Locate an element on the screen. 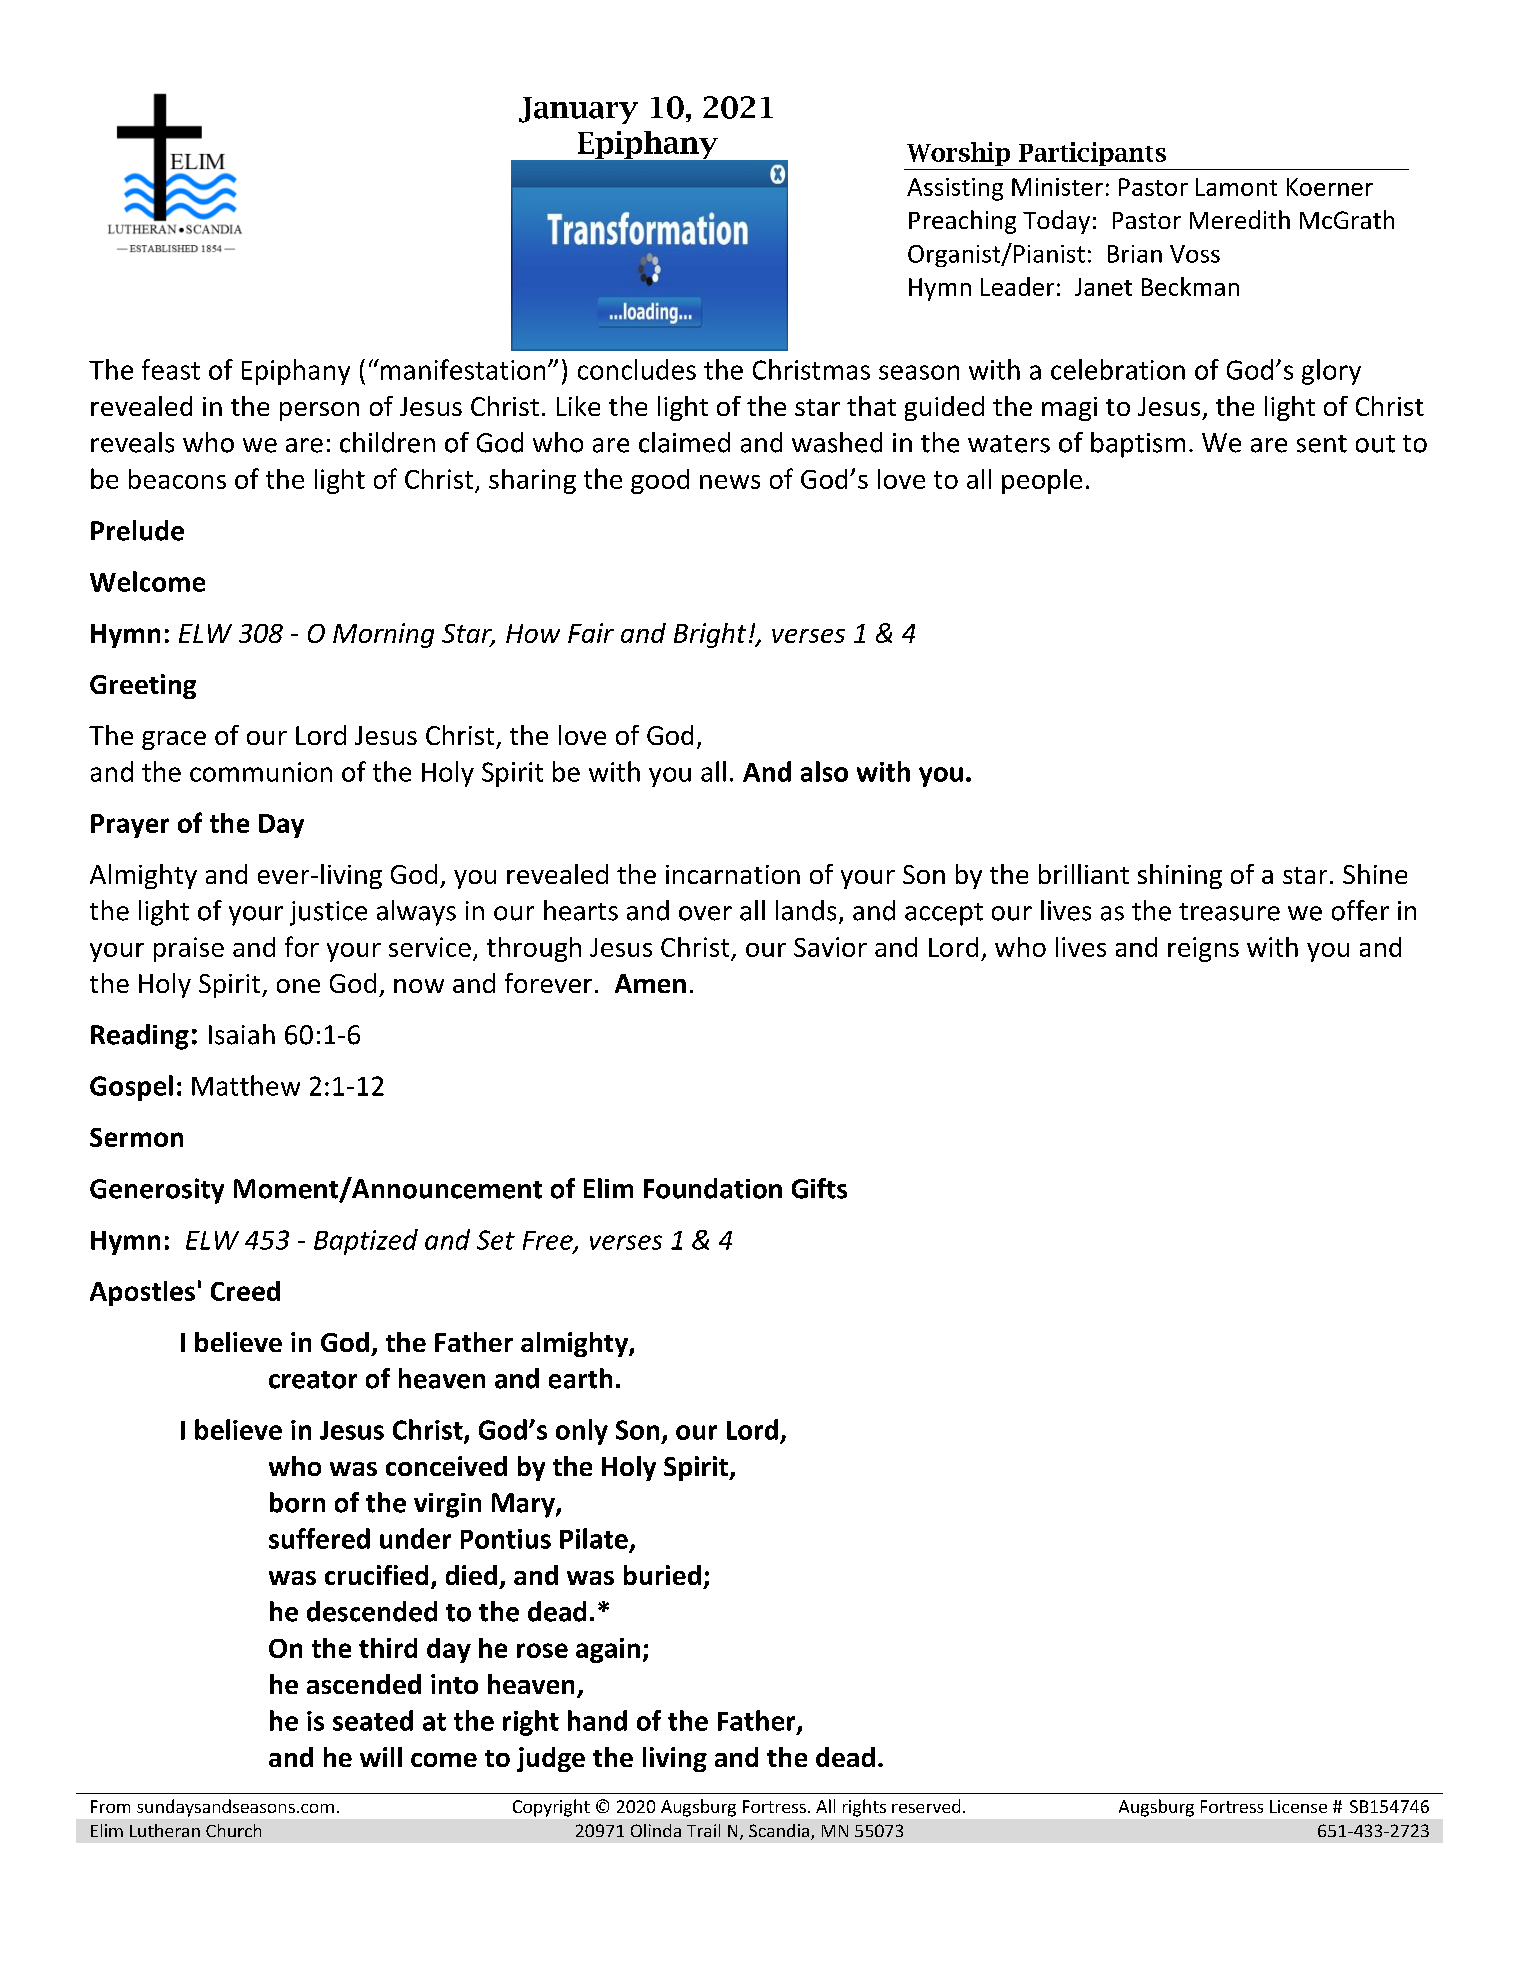 Image resolution: width=1519 pixels, height=1966 pixels. earth is located at coordinates (580, 1378).
